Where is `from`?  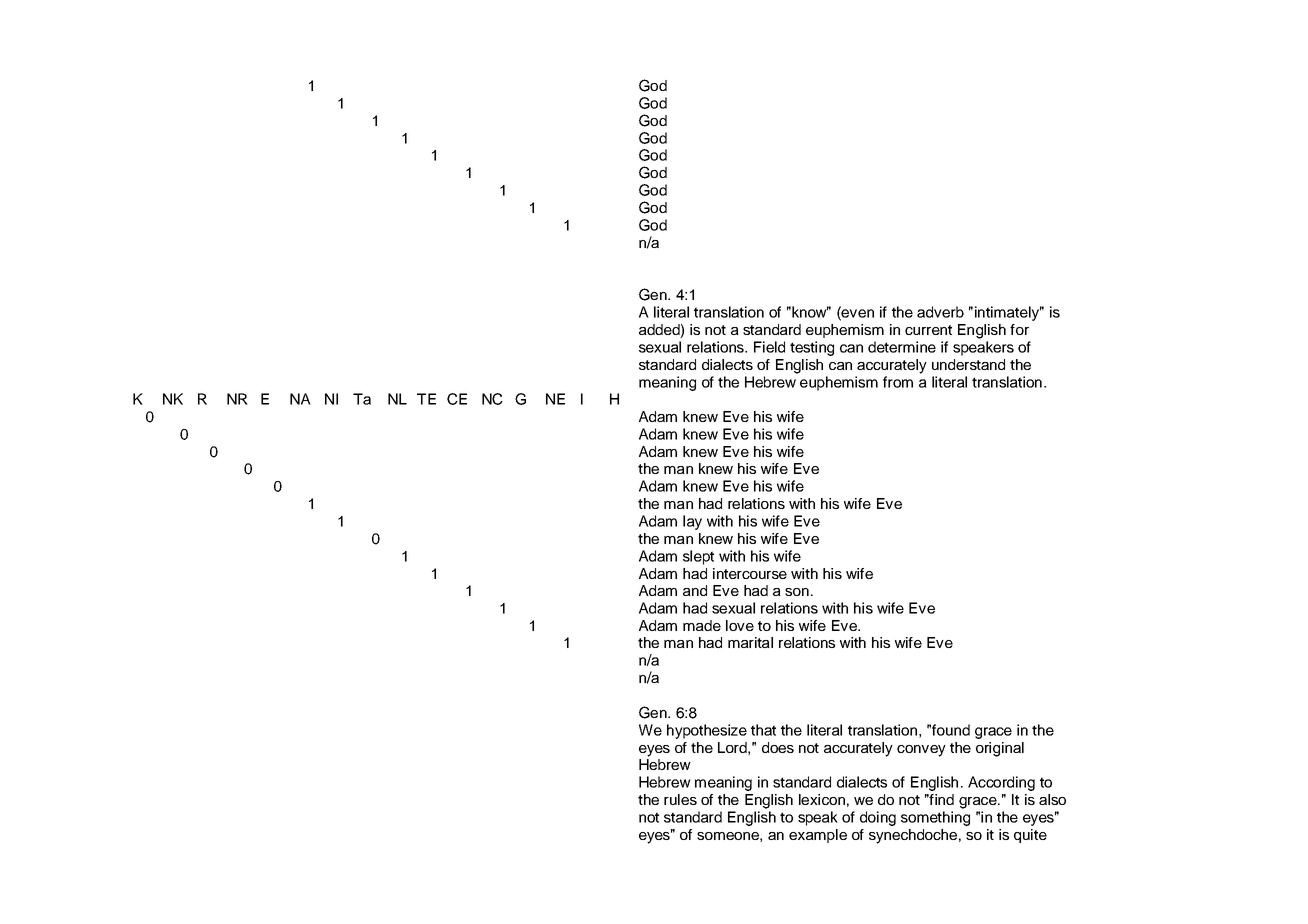 from is located at coordinates (898, 382).
